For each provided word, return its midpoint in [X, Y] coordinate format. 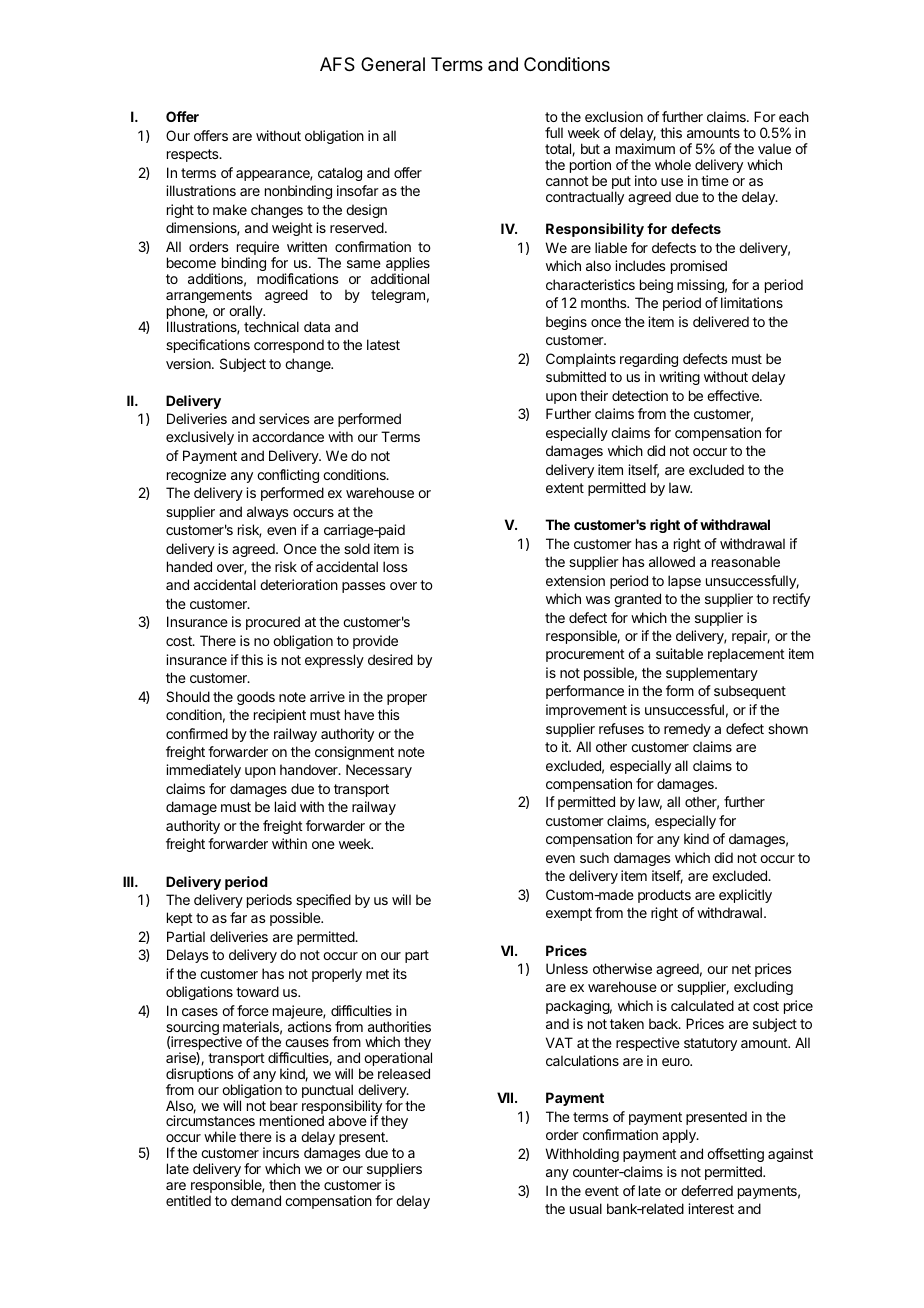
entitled [188, 1200]
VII [506, 1097]
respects [194, 155]
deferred [707, 1190]
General [393, 64]
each [794, 116]
